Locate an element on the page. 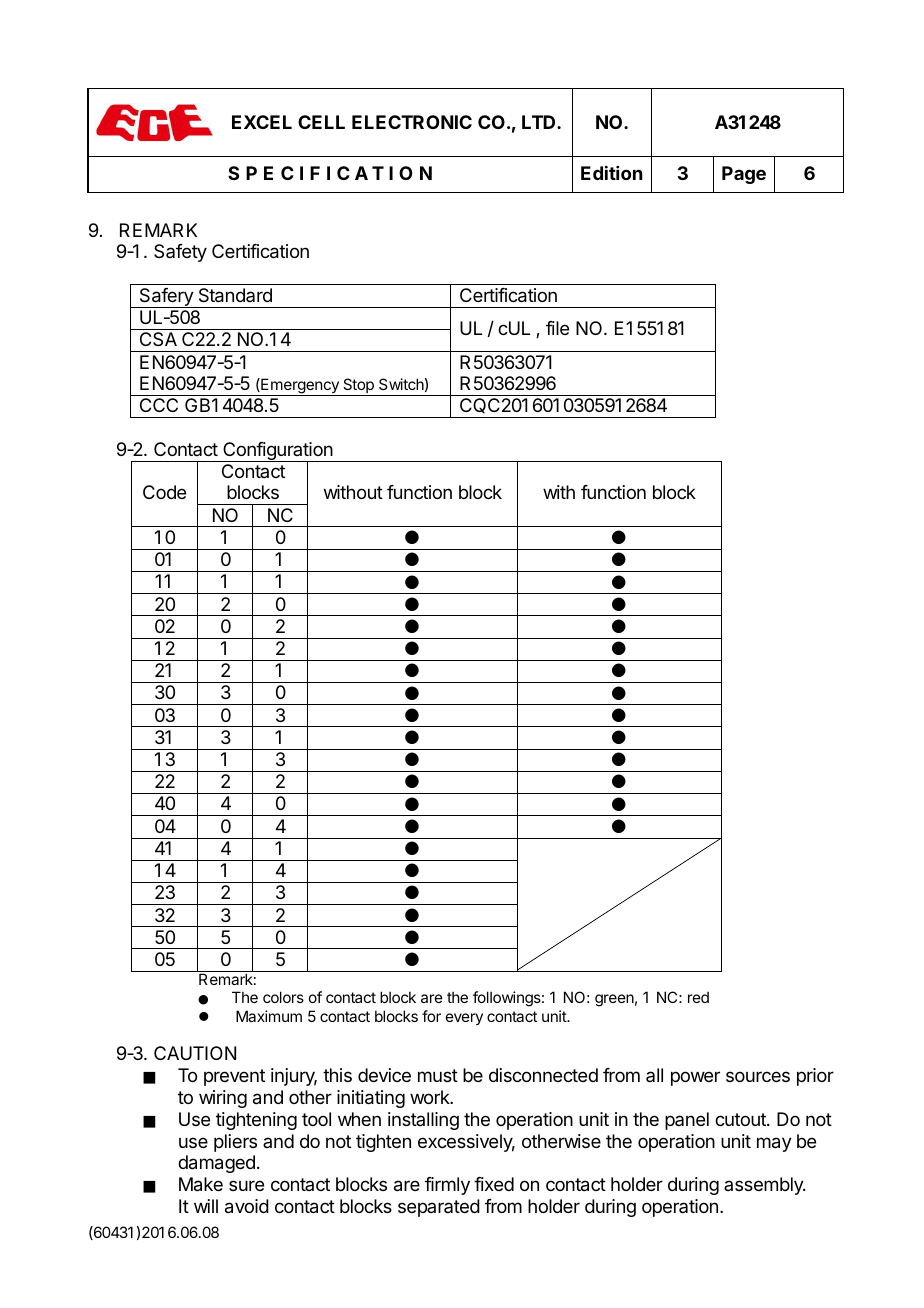  Stop is located at coordinates (358, 387).
